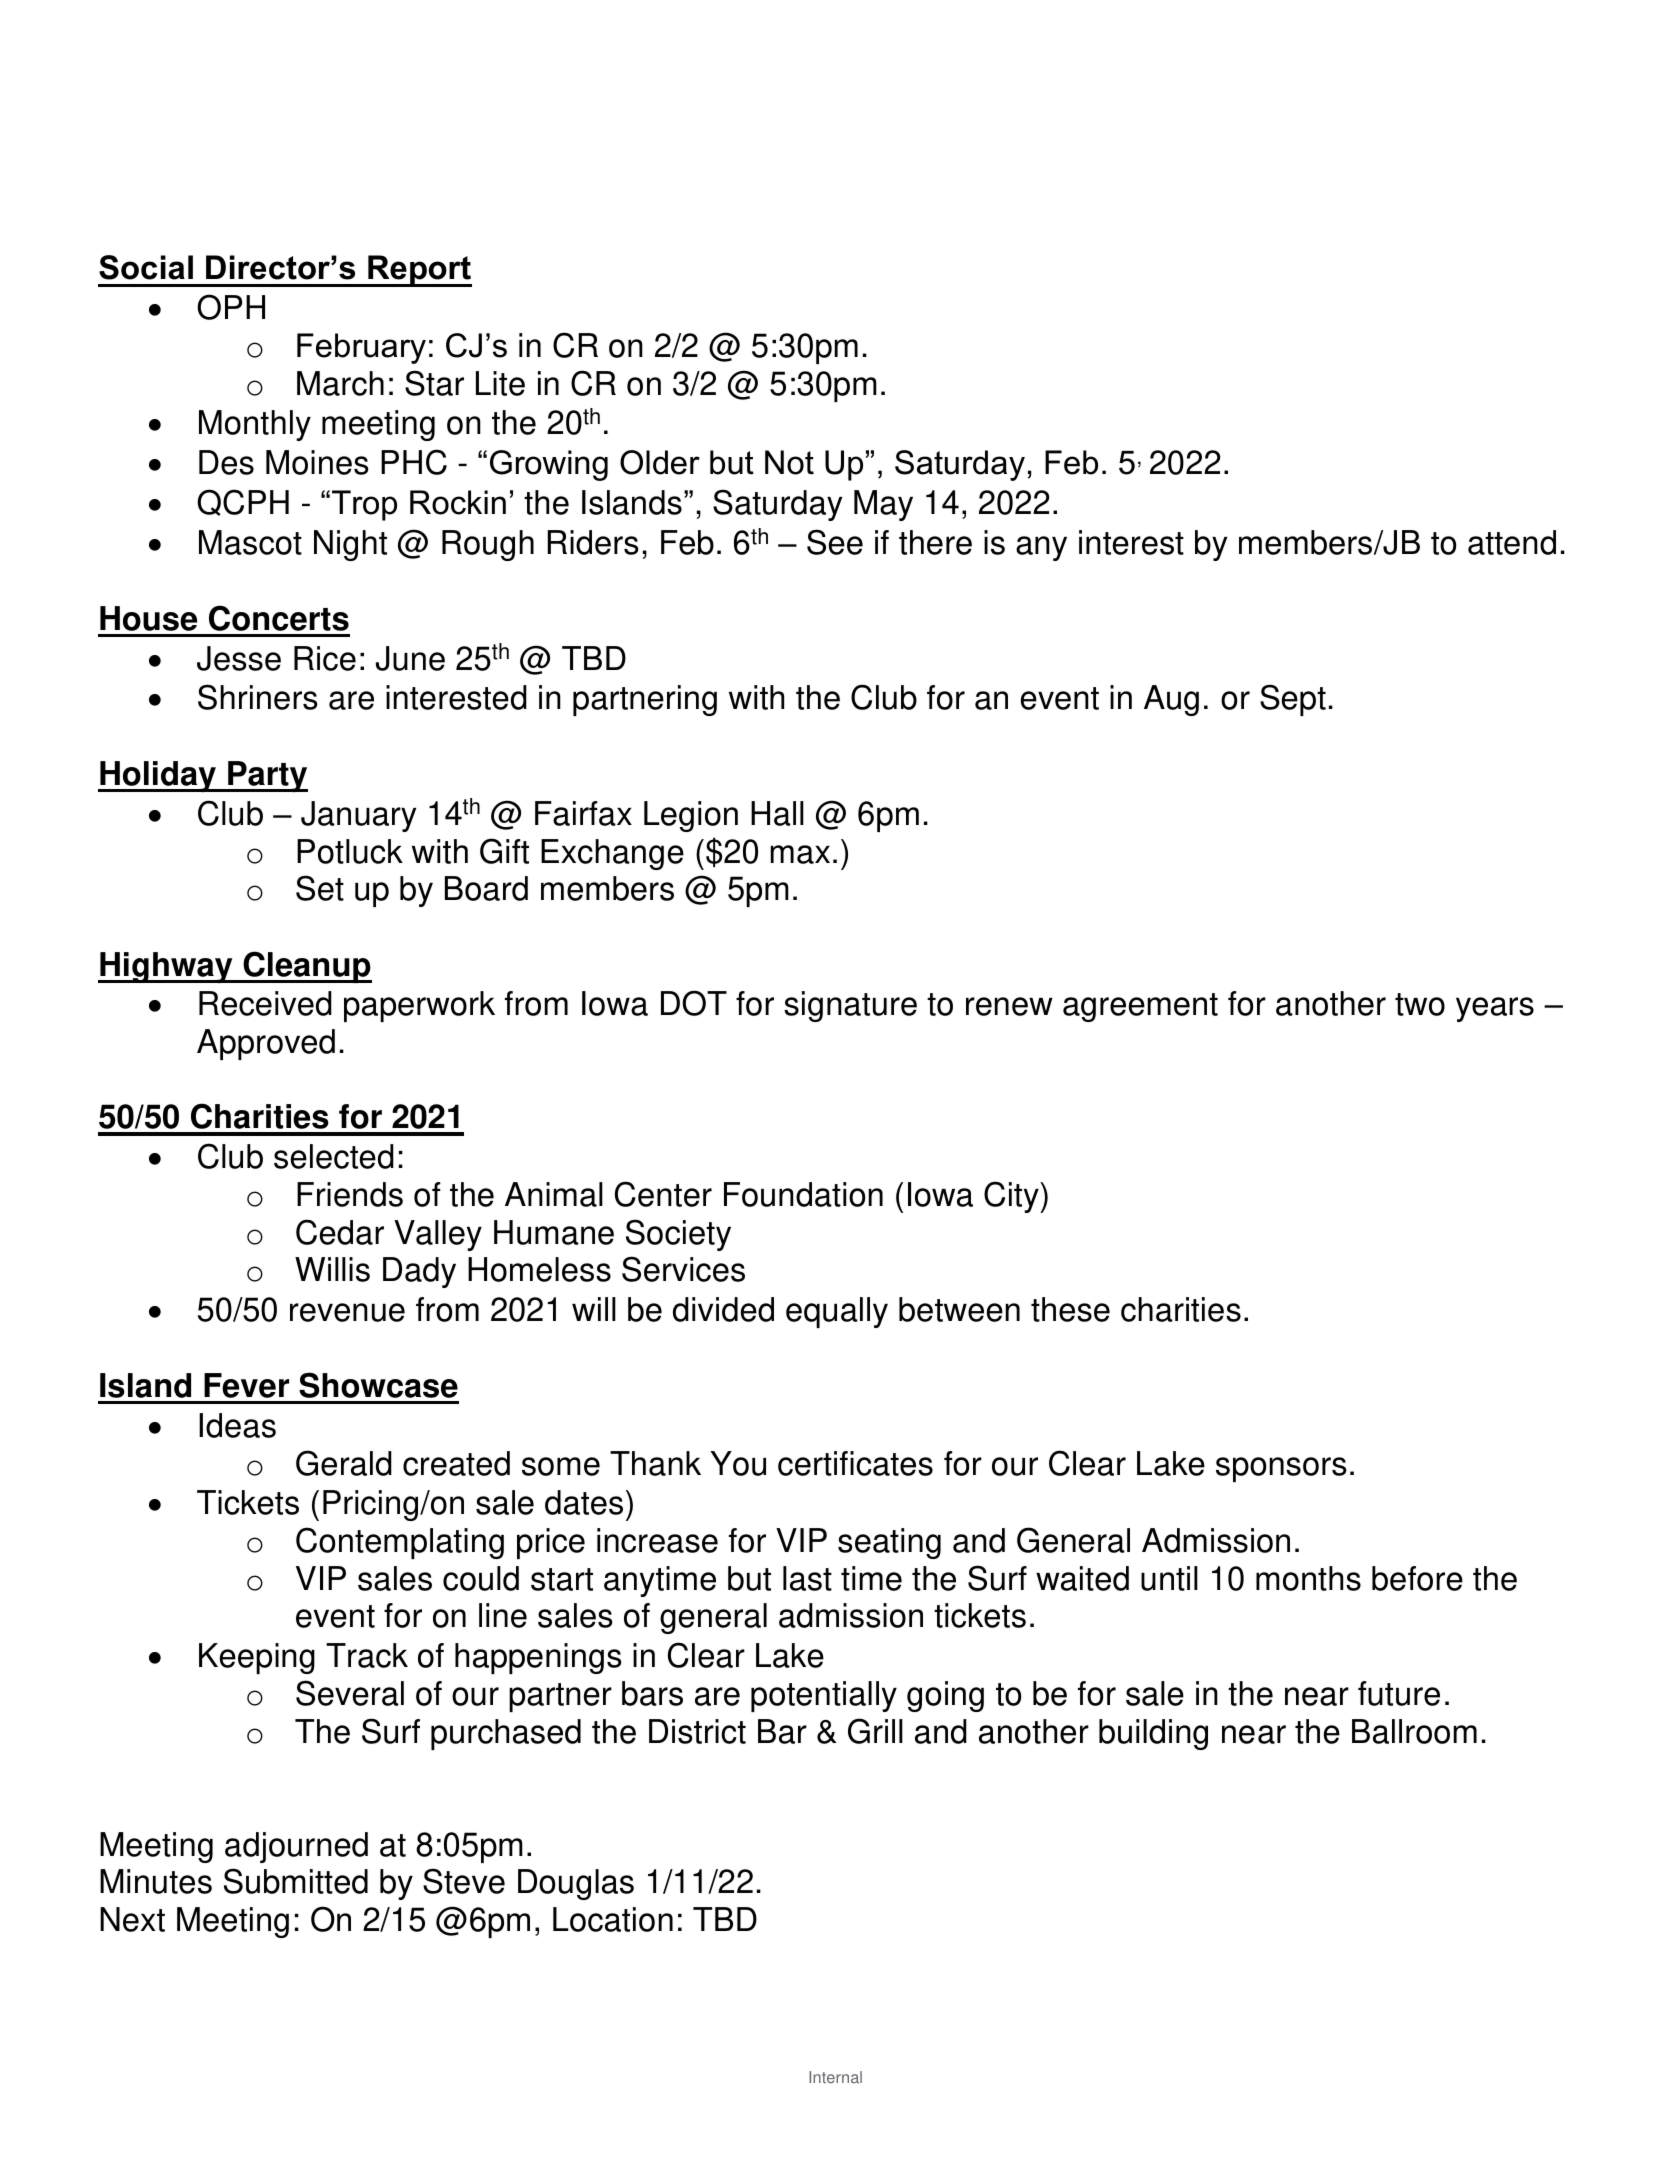 This screenshot has height=2163, width=1671. What do you see at coordinates (660, 462) in the screenshot?
I see `Older` at bounding box center [660, 462].
